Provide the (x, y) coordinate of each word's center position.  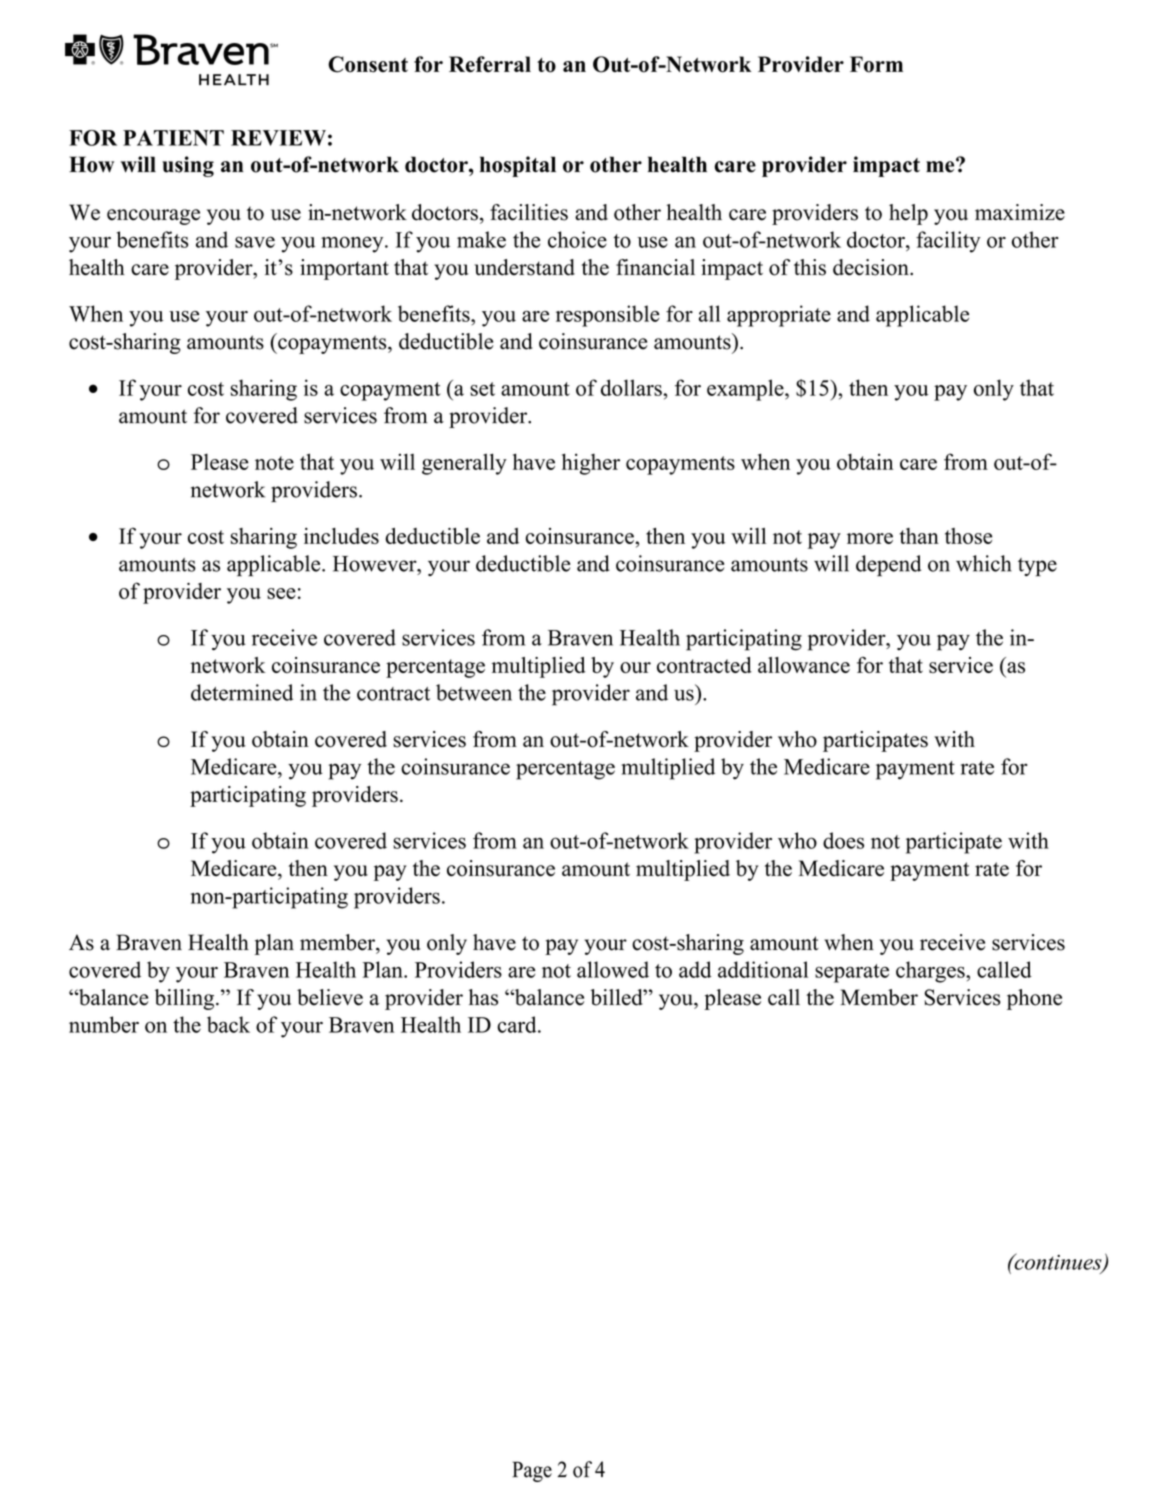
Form (876, 64)
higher (591, 464)
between (474, 692)
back (228, 1024)
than (919, 536)
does (843, 840)
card (518, 1024)
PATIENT (173, 138)
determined (242, 692)
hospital (518, 166)
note (274, 463)
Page (532, 1471)
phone (1034, 999)
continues (1058, 1262)
